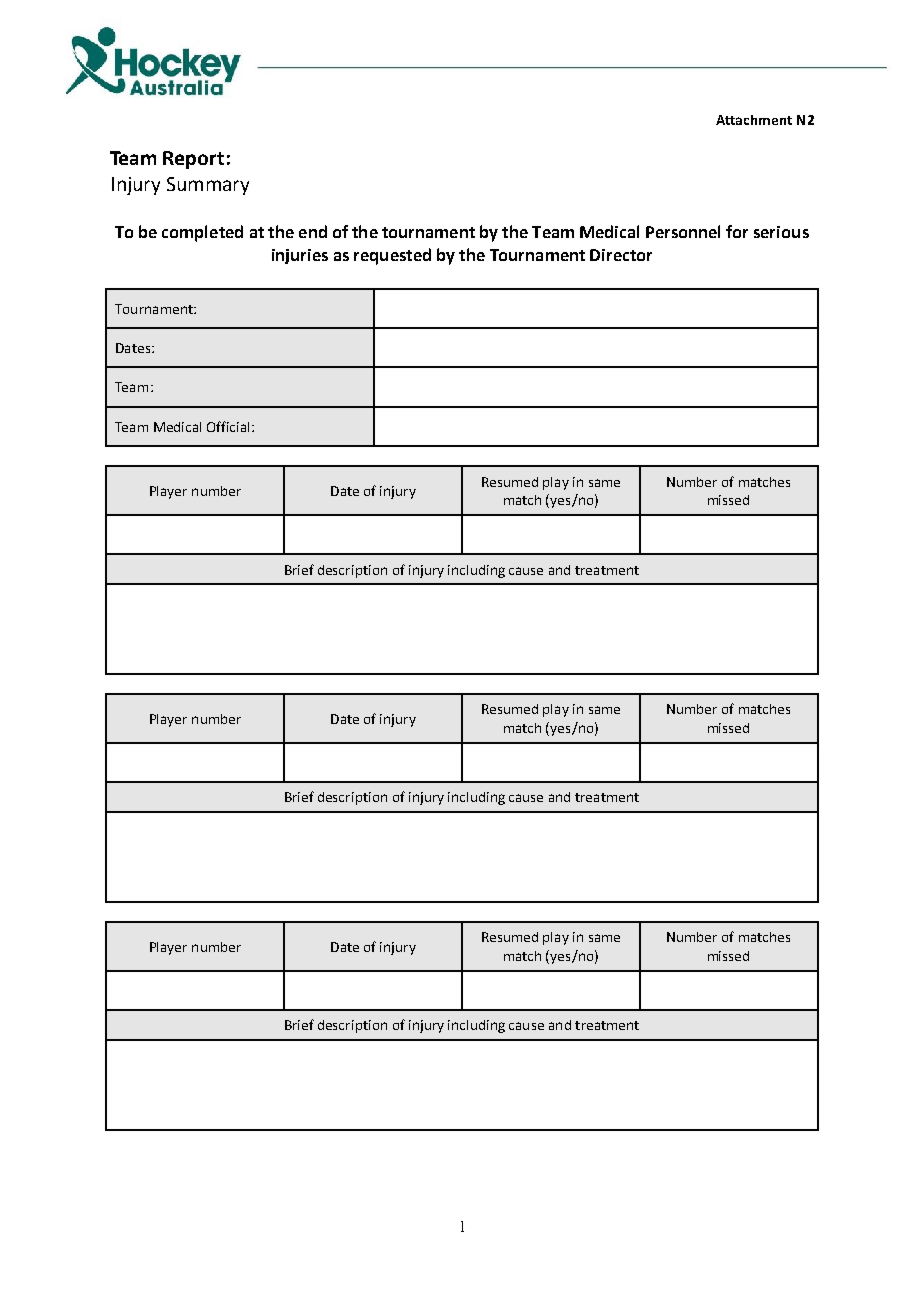 The image size is (924, 1308). What do you see at coordinates (313, 231) in the screenshot?
I see `end` at bounding box center [313, 231].
